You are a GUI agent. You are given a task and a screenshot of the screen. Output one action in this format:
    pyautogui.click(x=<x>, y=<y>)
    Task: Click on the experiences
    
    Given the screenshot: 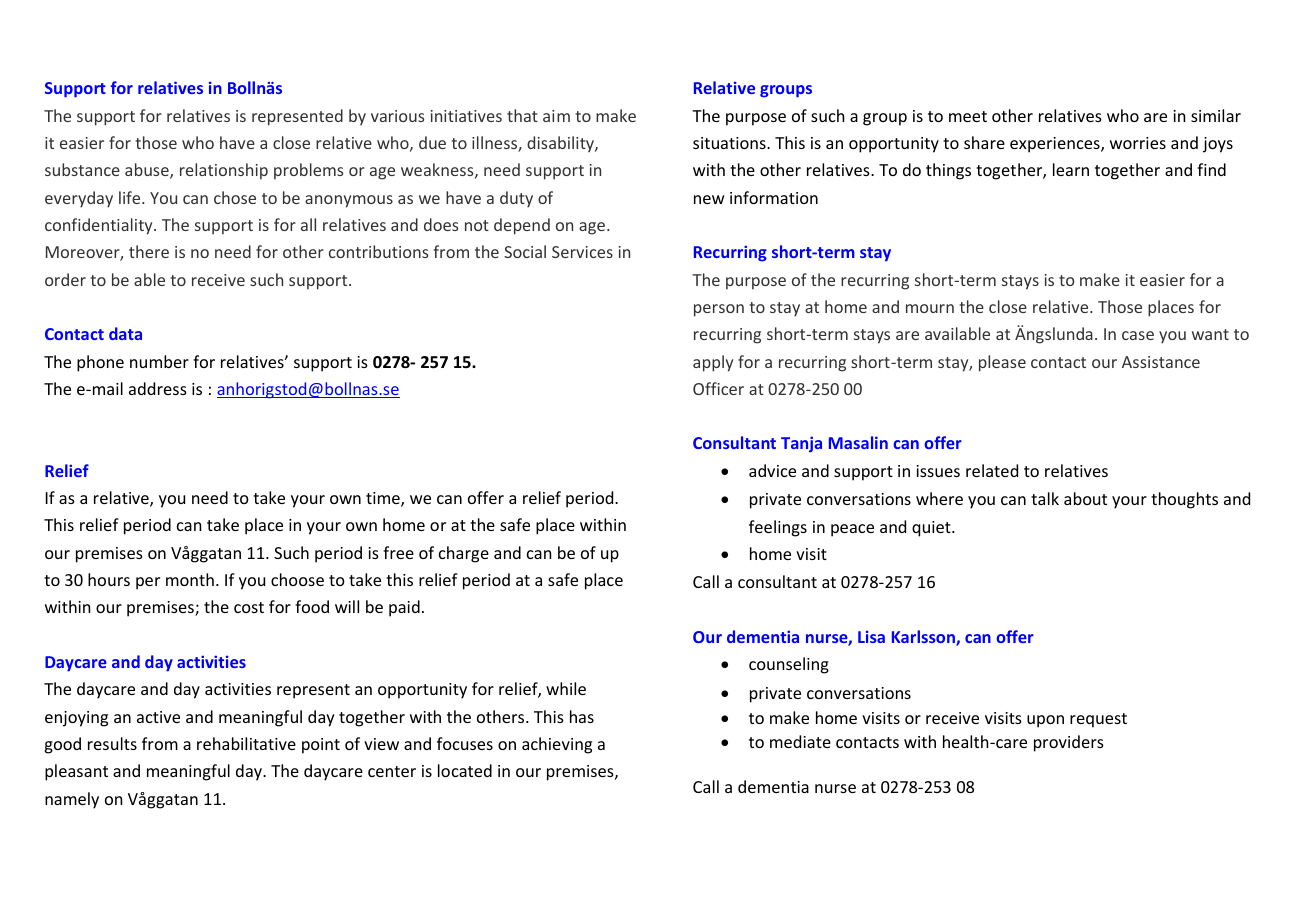 What is the action you would take?
    pyautogui.click(x=1056, y=145)
